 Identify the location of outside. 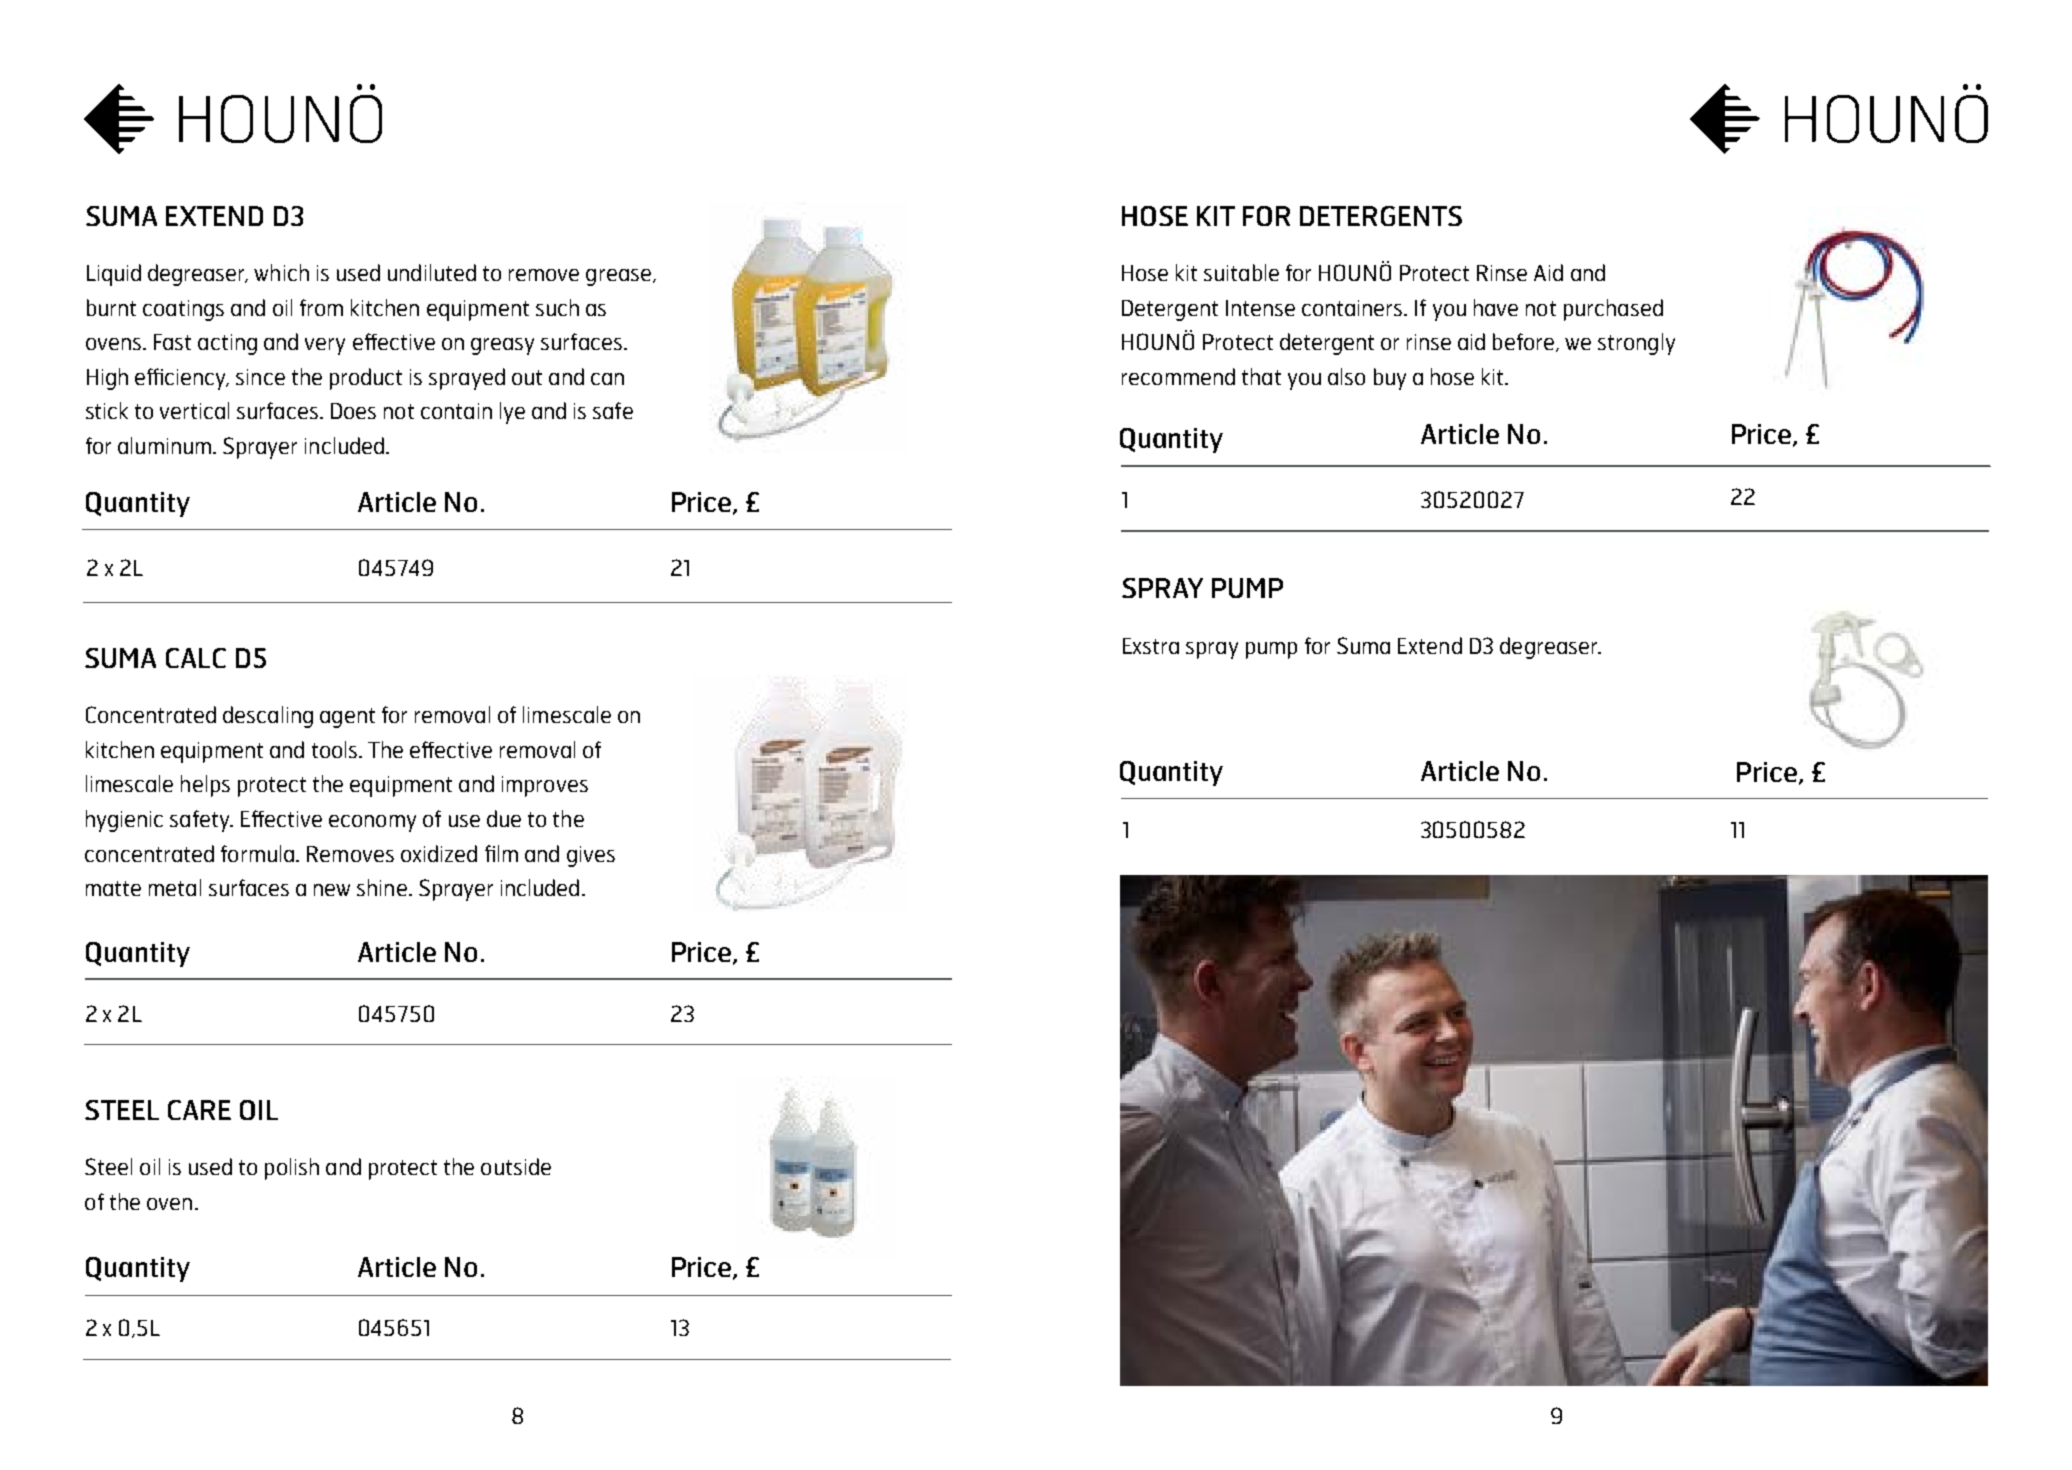
(516, 1166).
